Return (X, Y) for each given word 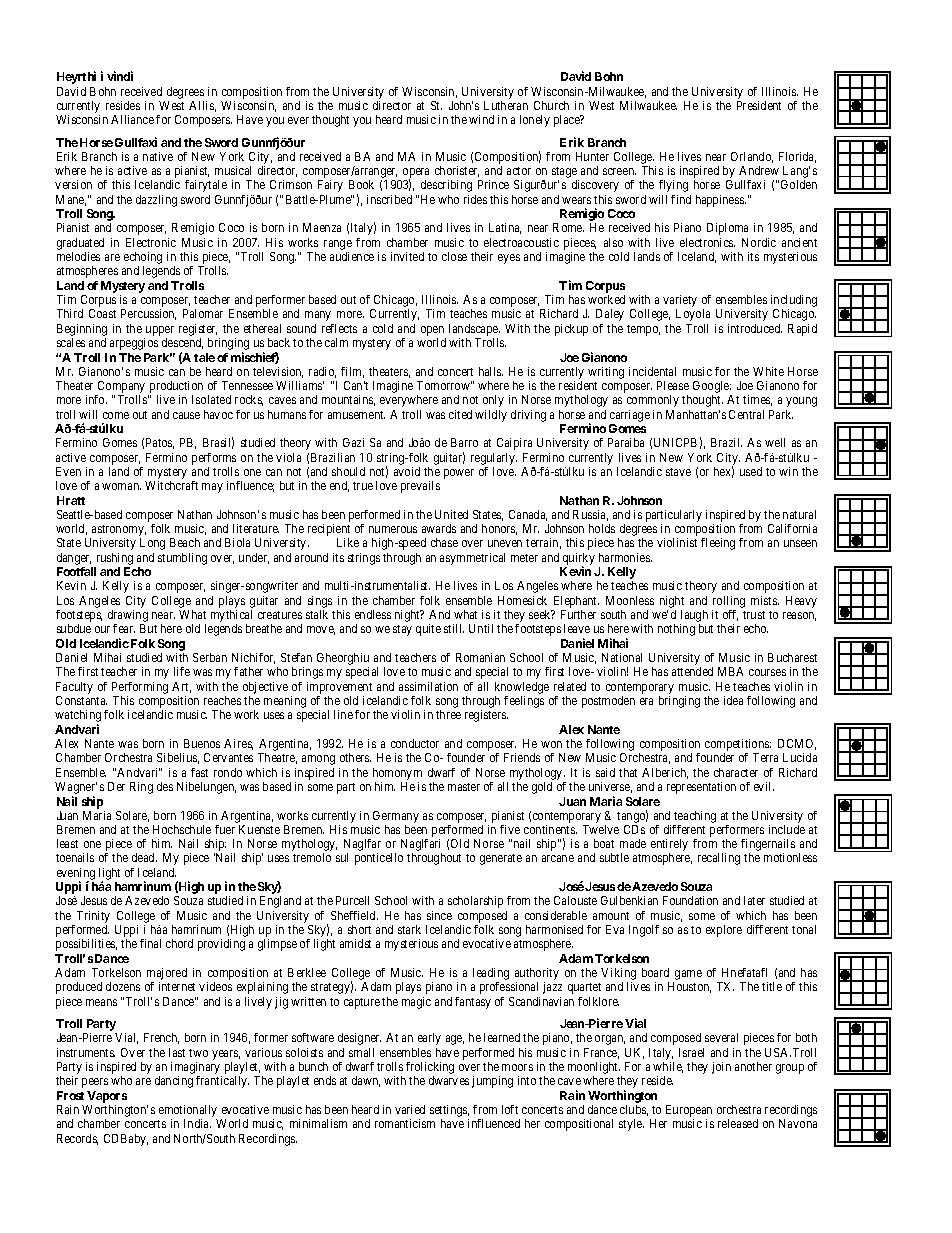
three (448, 714)
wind (481, 119)
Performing (140, 688)
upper (160, 331)
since (439, 915)
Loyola (693, 315)
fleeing (718, 544)
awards (439, 528)
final (150, 943)
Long (152, 544)
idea (733, 700)
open (432, 331)
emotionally (188, 1112)
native (158, 156)
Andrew (759, 170)
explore (724, 931)
